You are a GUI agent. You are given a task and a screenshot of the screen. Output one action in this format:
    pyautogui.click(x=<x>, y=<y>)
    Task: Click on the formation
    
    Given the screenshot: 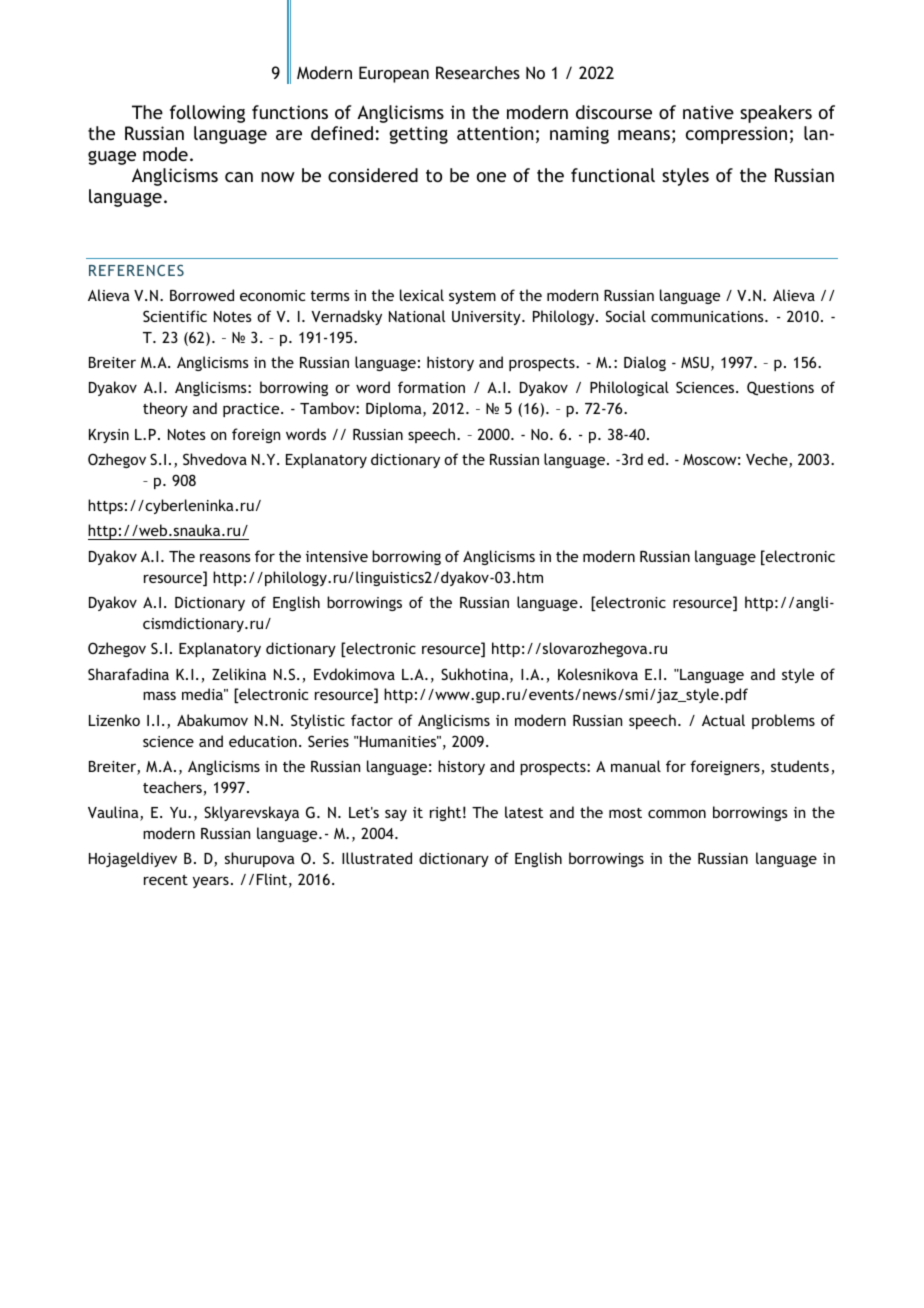 What is the action you would take?
    pyautogui.click(x=431, y=387)
